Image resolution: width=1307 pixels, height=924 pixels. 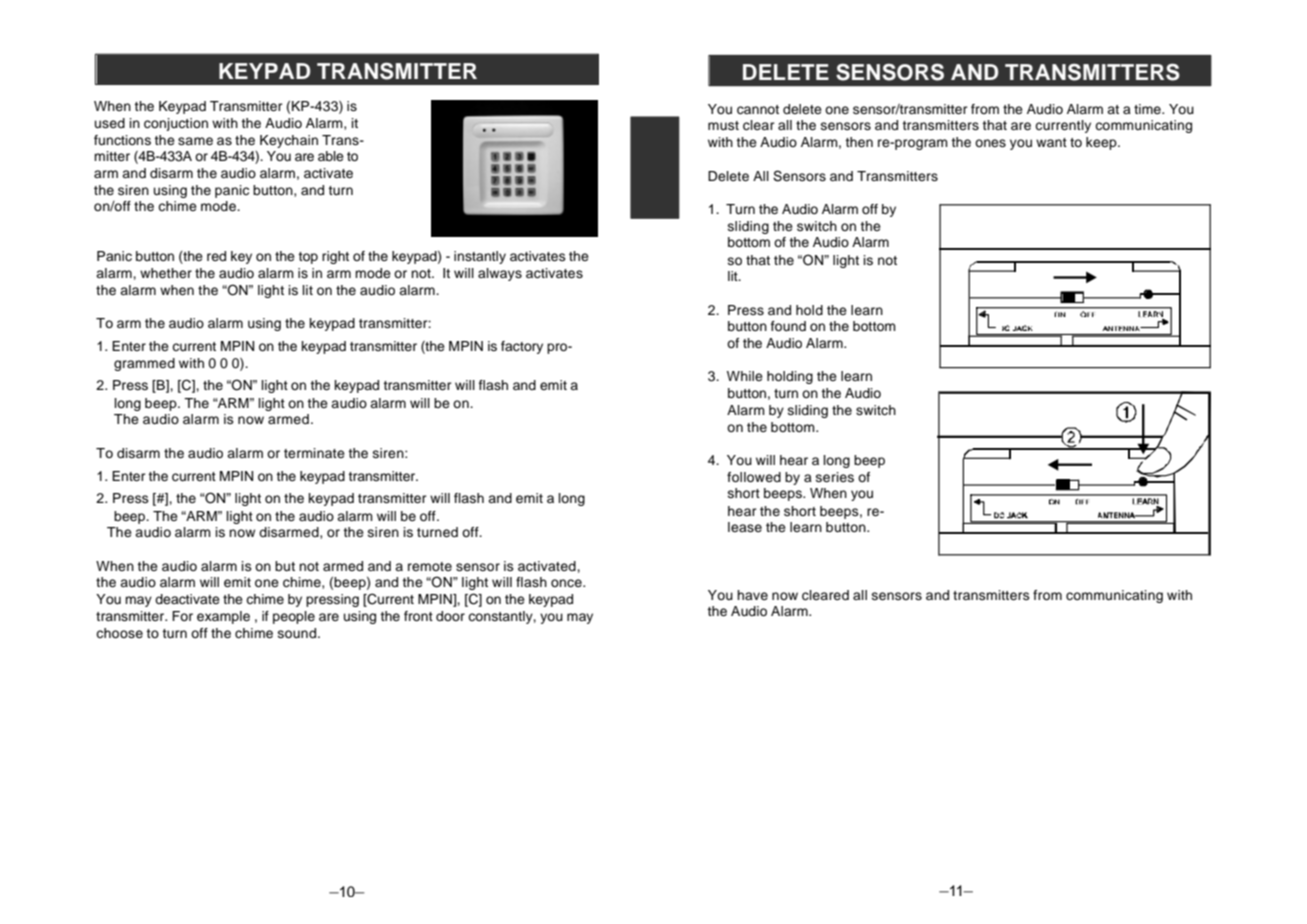 I want to click on example, so click(x=223, y=617).
